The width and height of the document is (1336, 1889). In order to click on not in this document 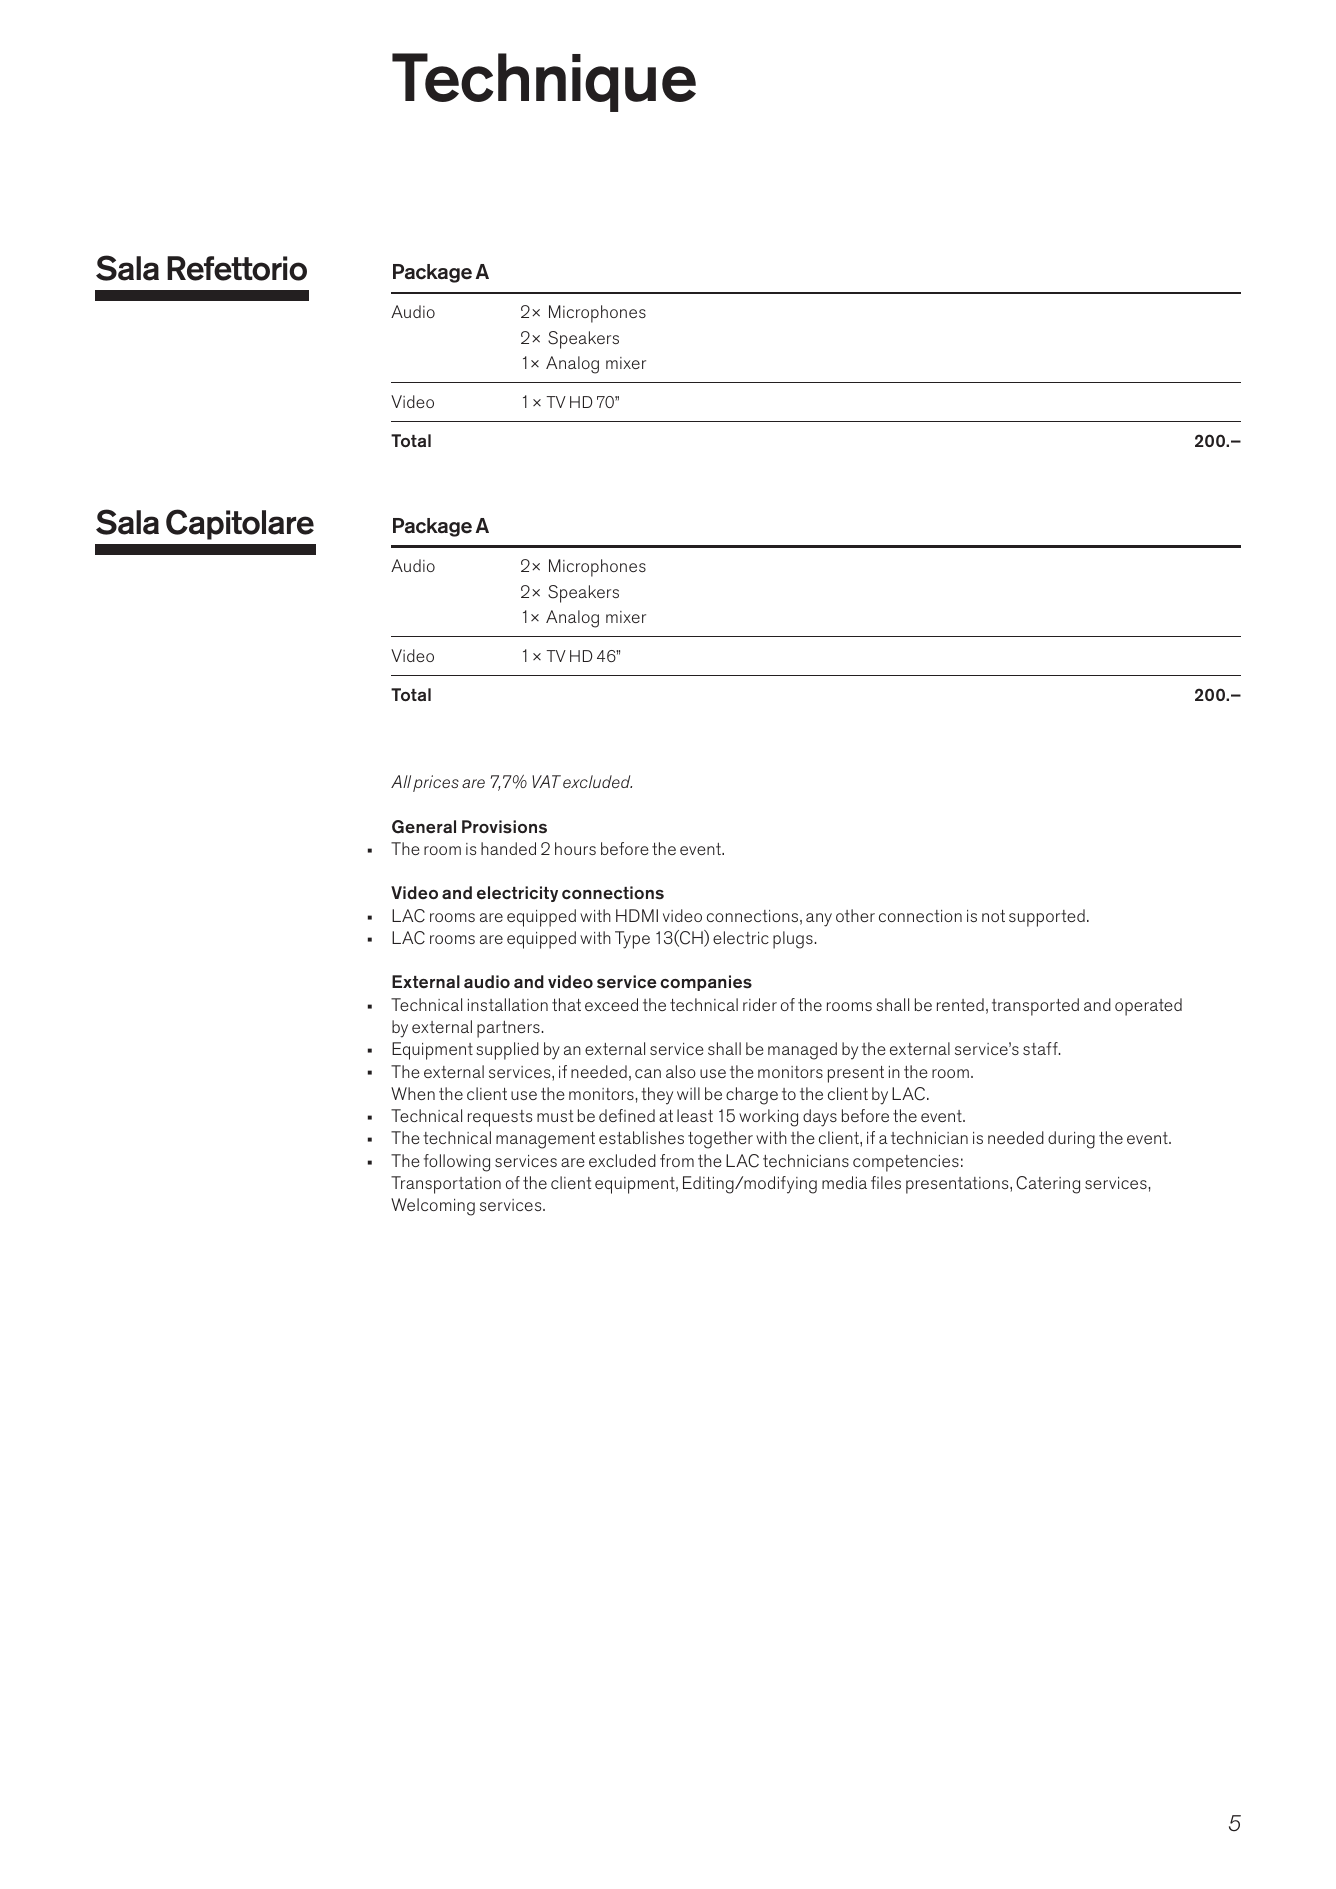, I will do `click(993, 916)`.
